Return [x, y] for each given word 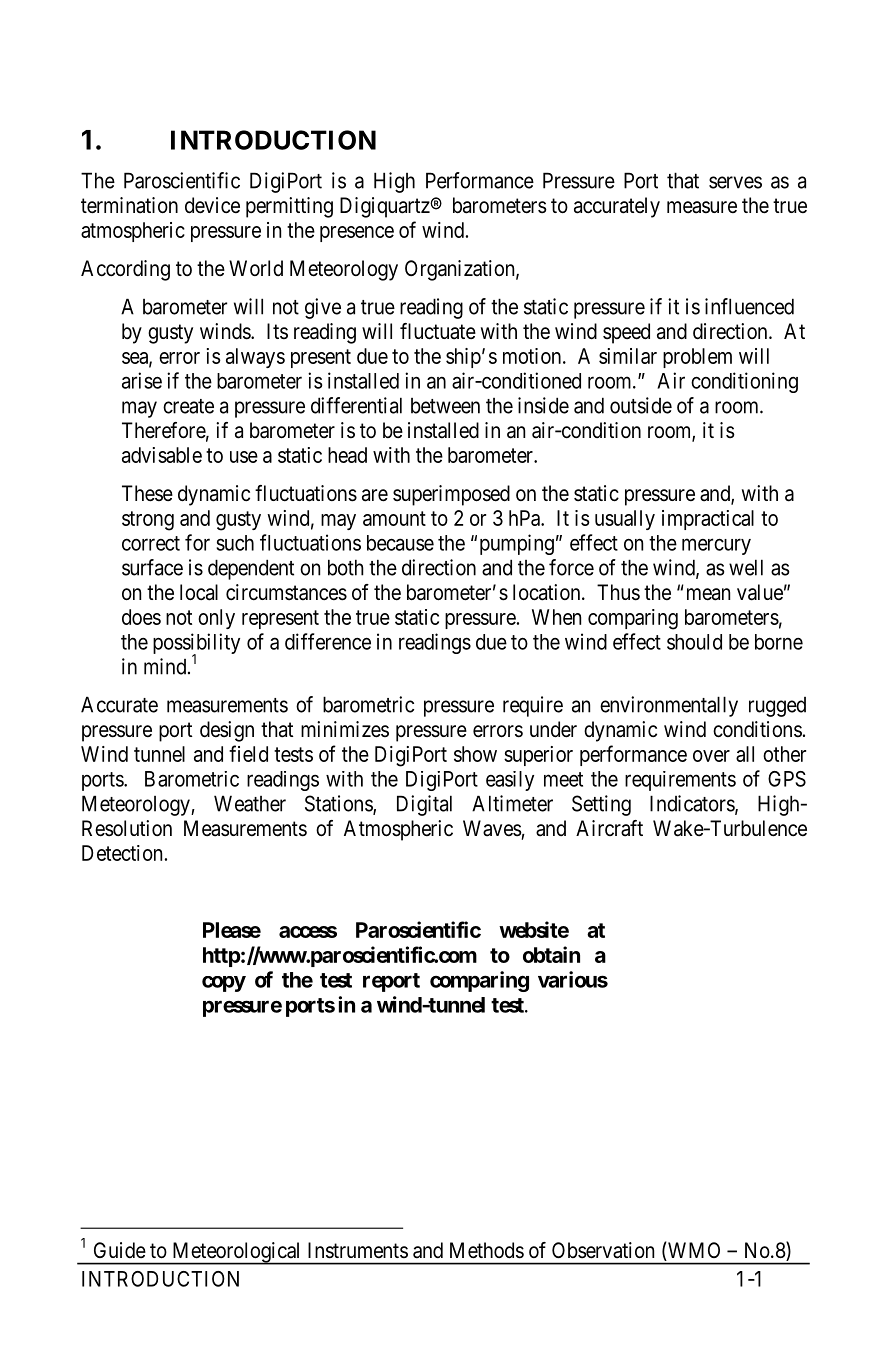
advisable [162, 455]
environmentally [669, 706]
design [227, 731]
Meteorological [237, 1253]
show [475, 754]
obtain [551, 954]
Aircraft [609, 828]
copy [224, 984]
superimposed [451, 495]
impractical [708, 520]
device [212, 205]
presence [357, 234]
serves [735, 182]
